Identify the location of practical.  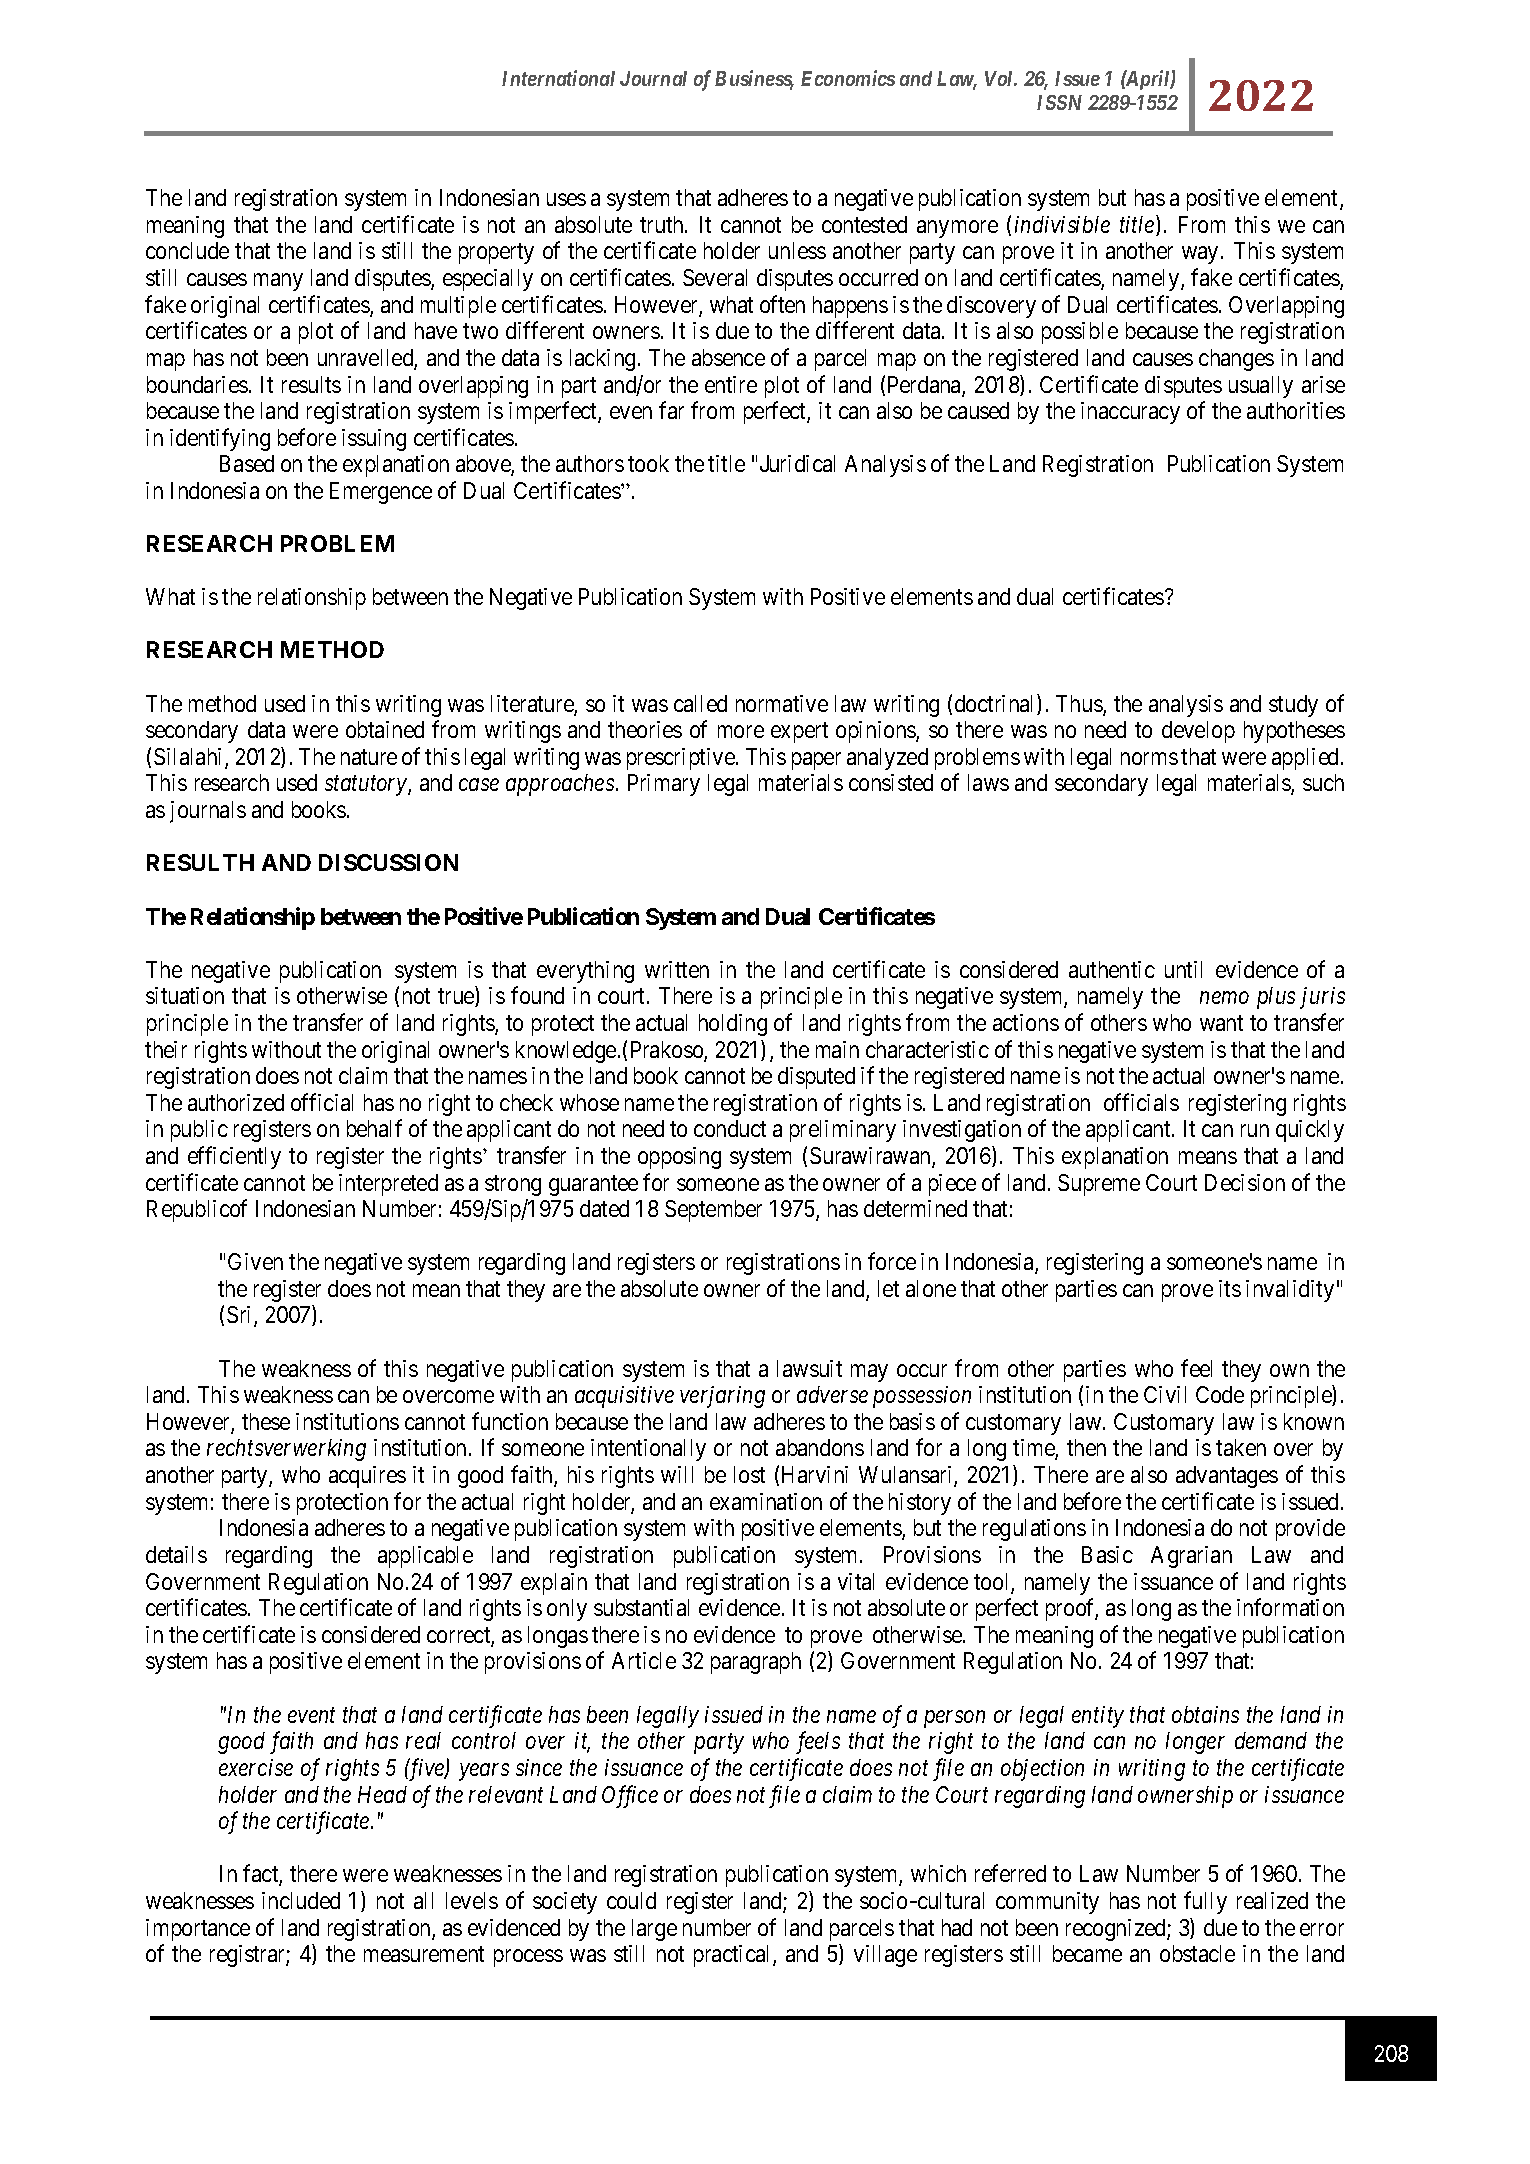
(734, 1956).
